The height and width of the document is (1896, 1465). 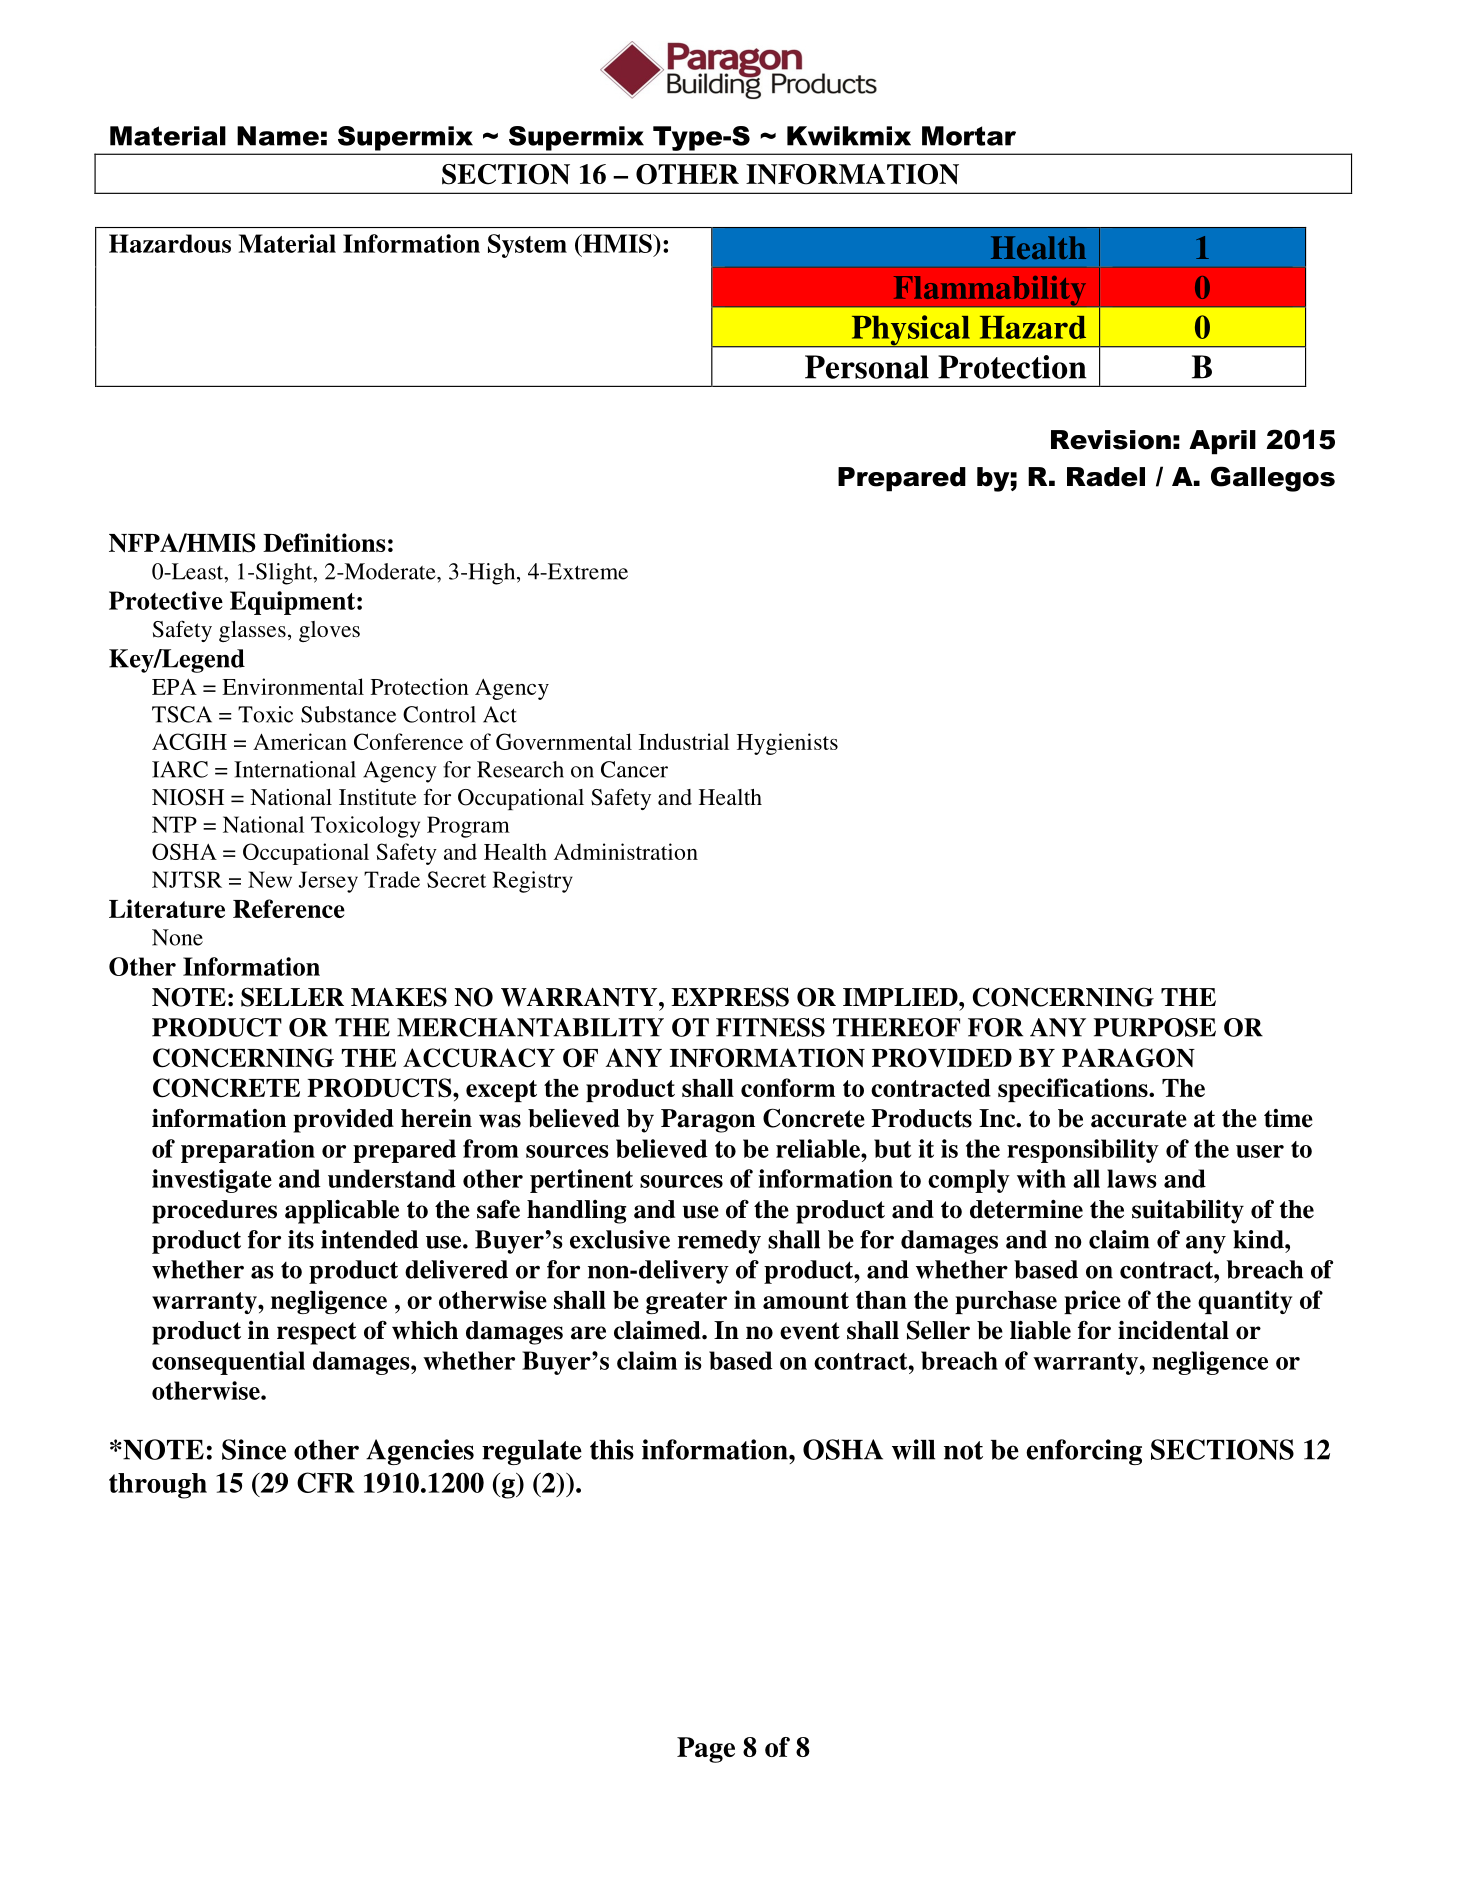 What do you see at coordinates (317, 1333) in the document?
I see `respect` at bounding box center [317, 1333].
